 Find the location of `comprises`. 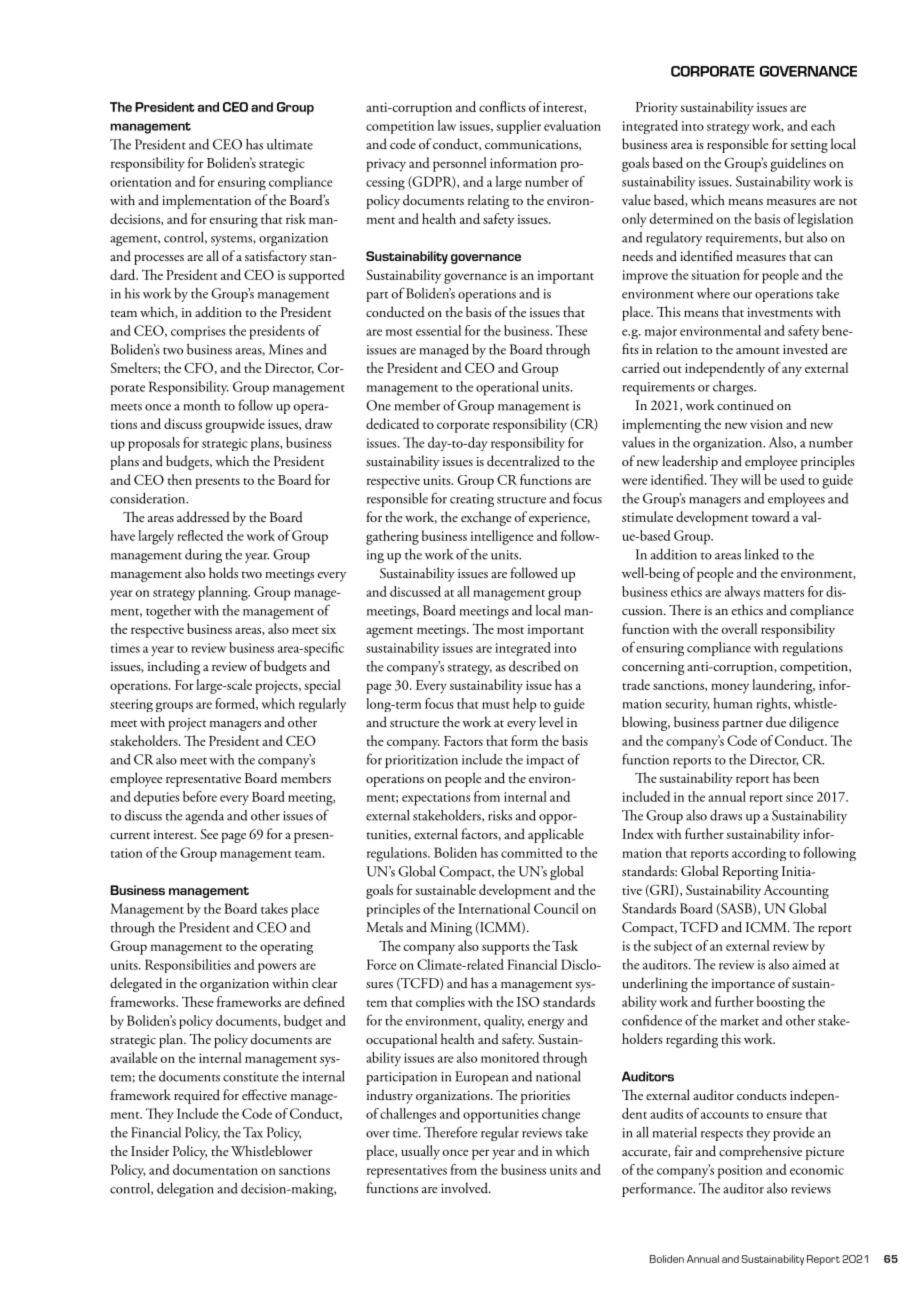

comprises is located at coordinates (198, 333).
